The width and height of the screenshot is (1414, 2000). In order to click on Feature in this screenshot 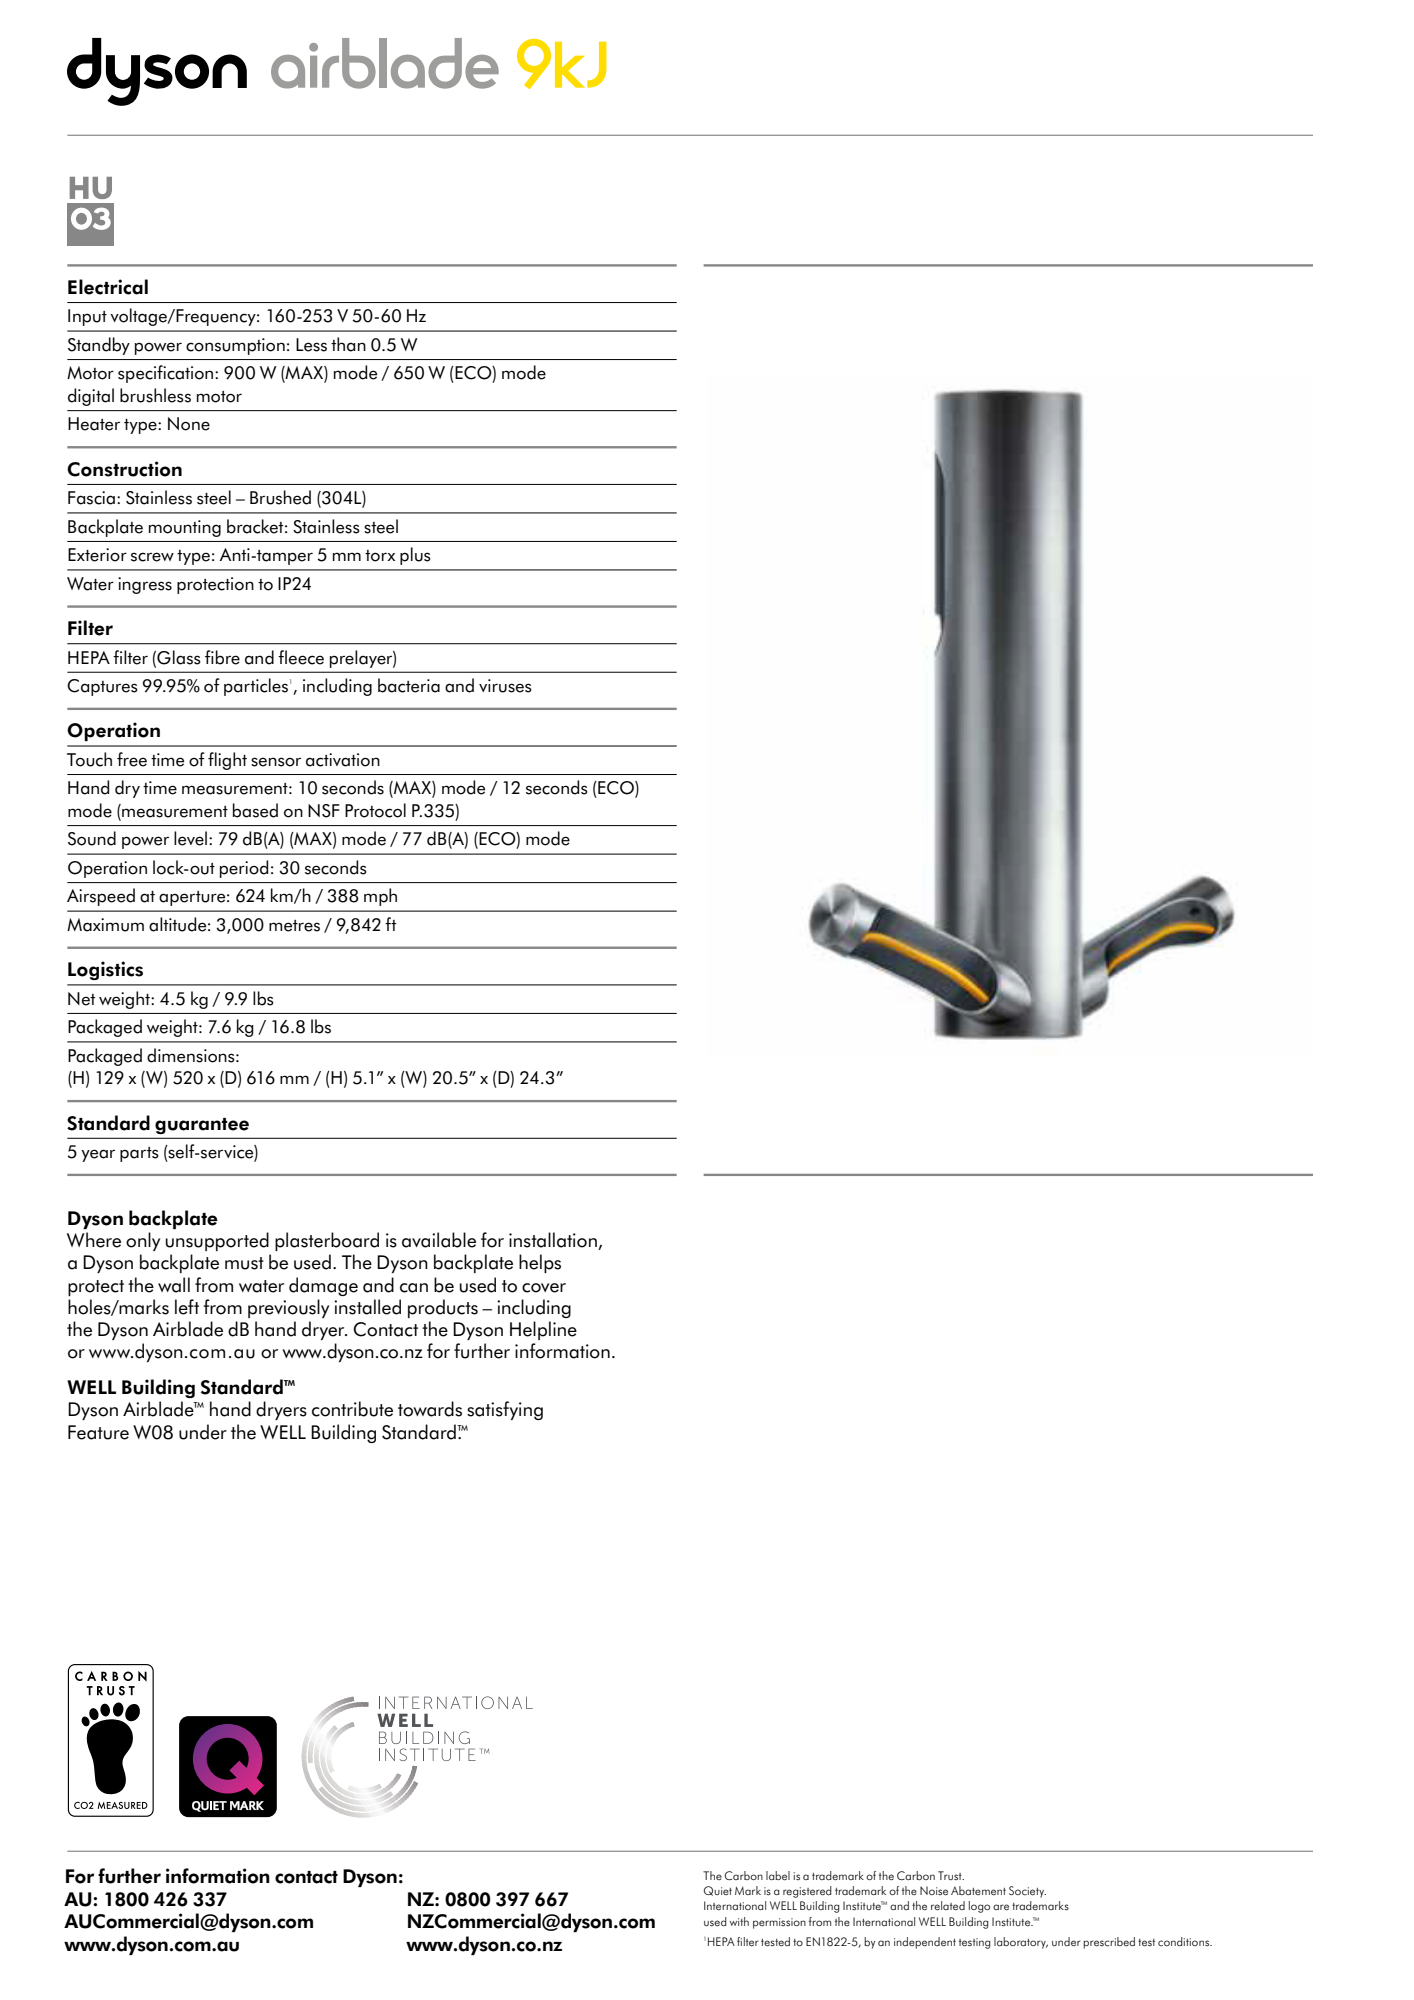, I will do `click(98, 1432)`.
